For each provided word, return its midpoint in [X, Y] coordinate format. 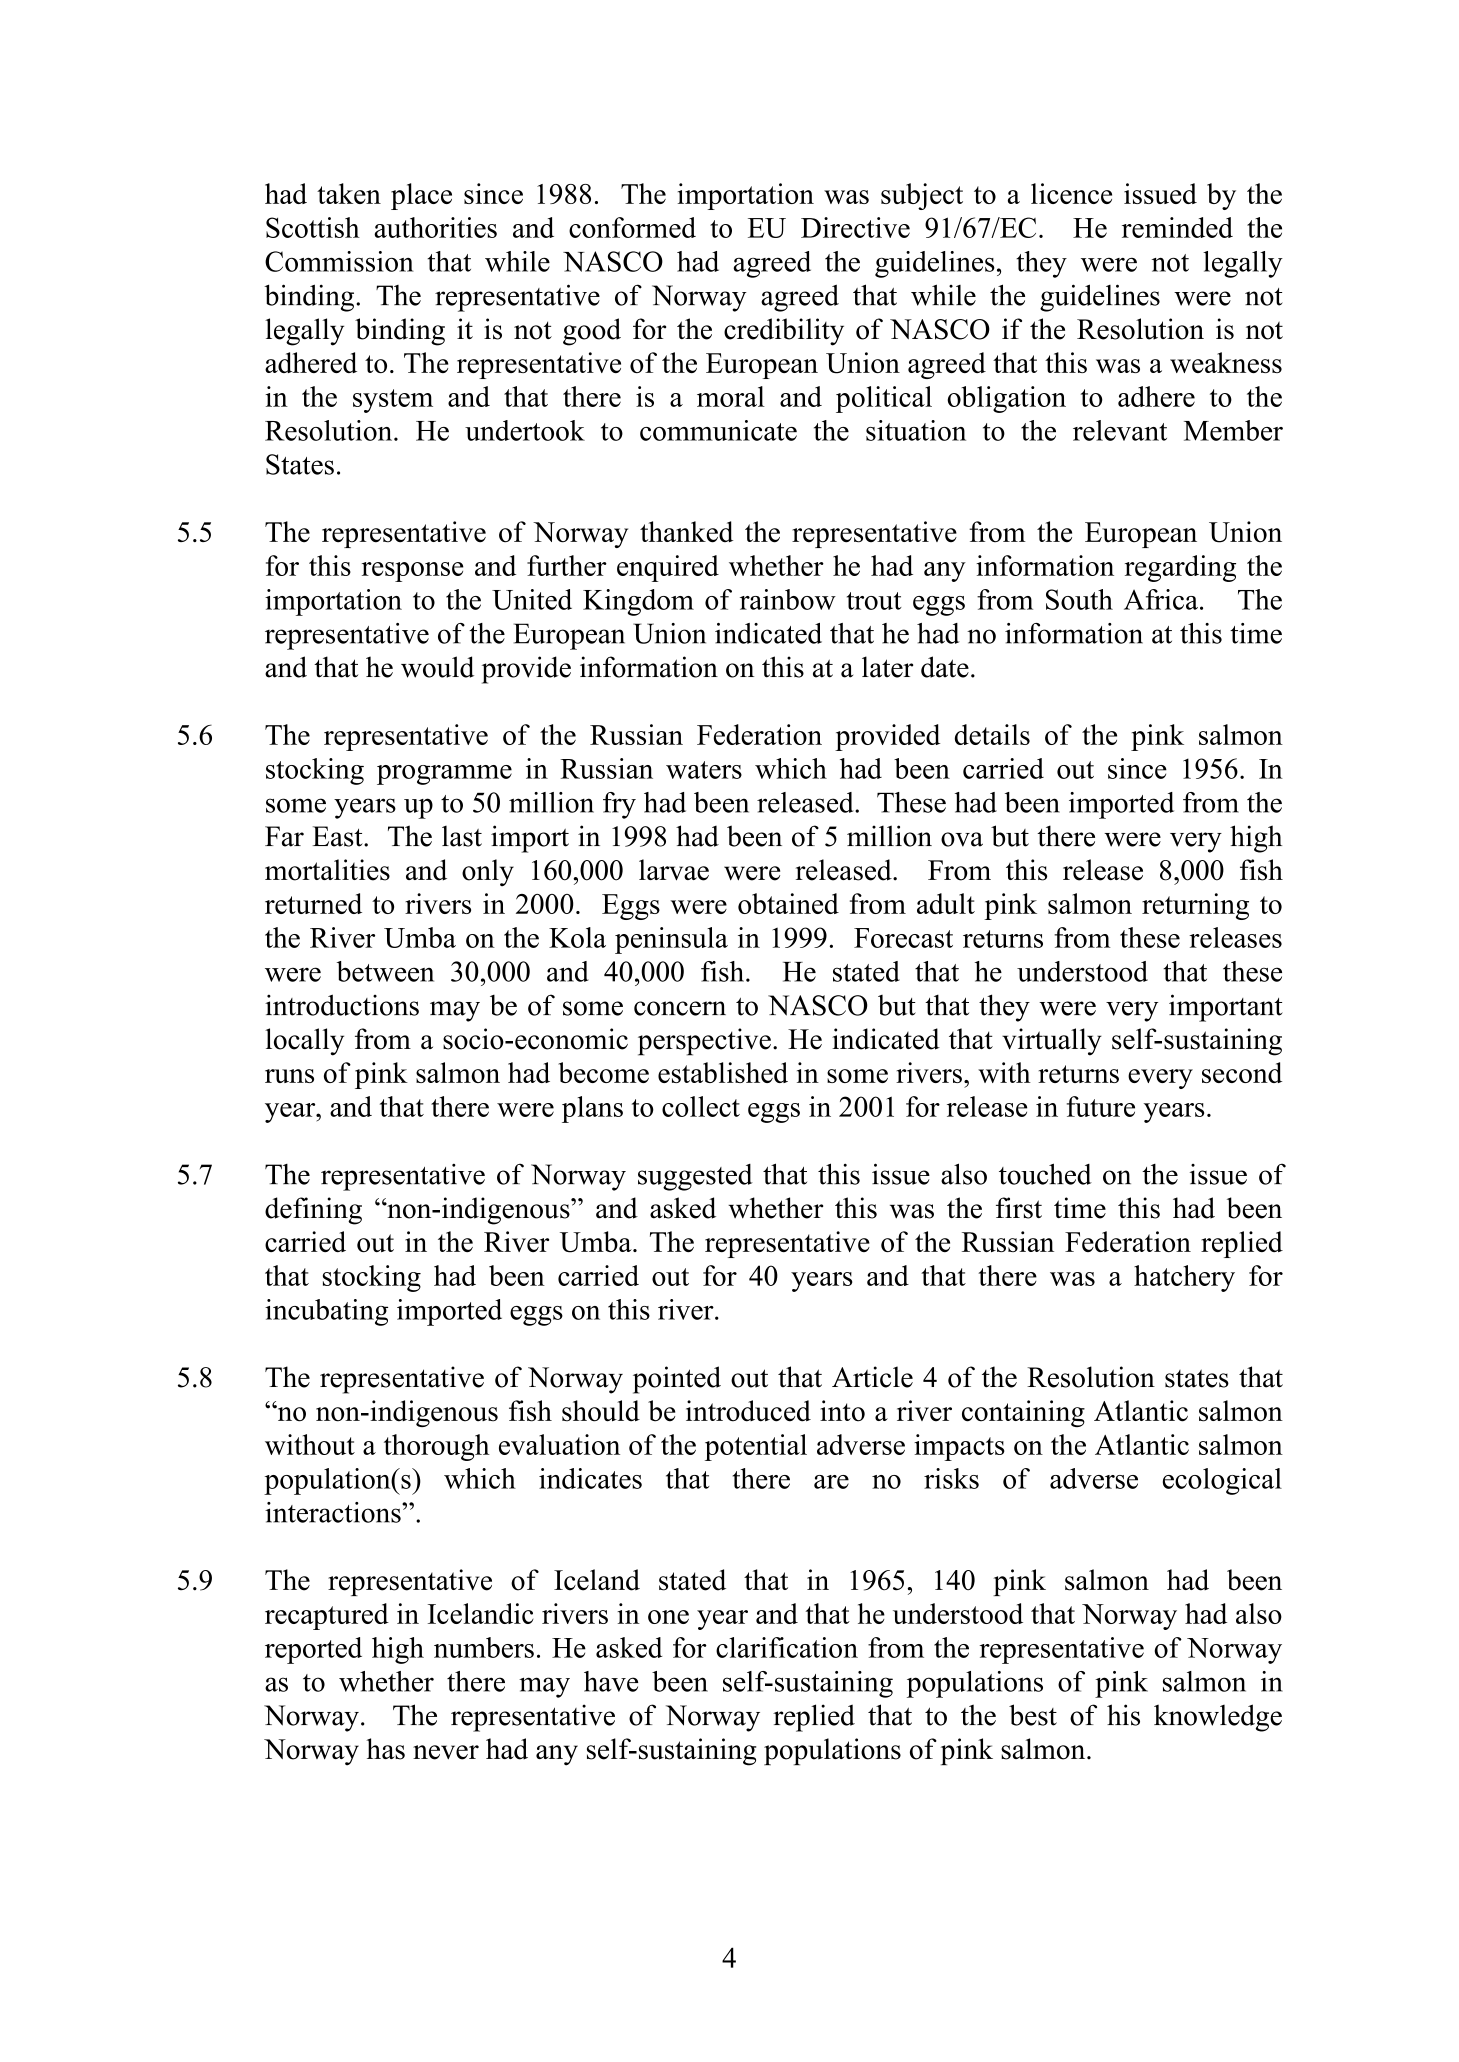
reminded [1177, 227]
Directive [855, 227]
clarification [787, 1647]
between [385, 971]
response [413, 572]
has [385, 1749]
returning [1195, 906]
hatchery [1184, 1278]
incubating [326, 1312]
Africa [1161, 599]
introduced [748, 1411]
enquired [668, 568]
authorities [435, 227]
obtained [788, 903]
